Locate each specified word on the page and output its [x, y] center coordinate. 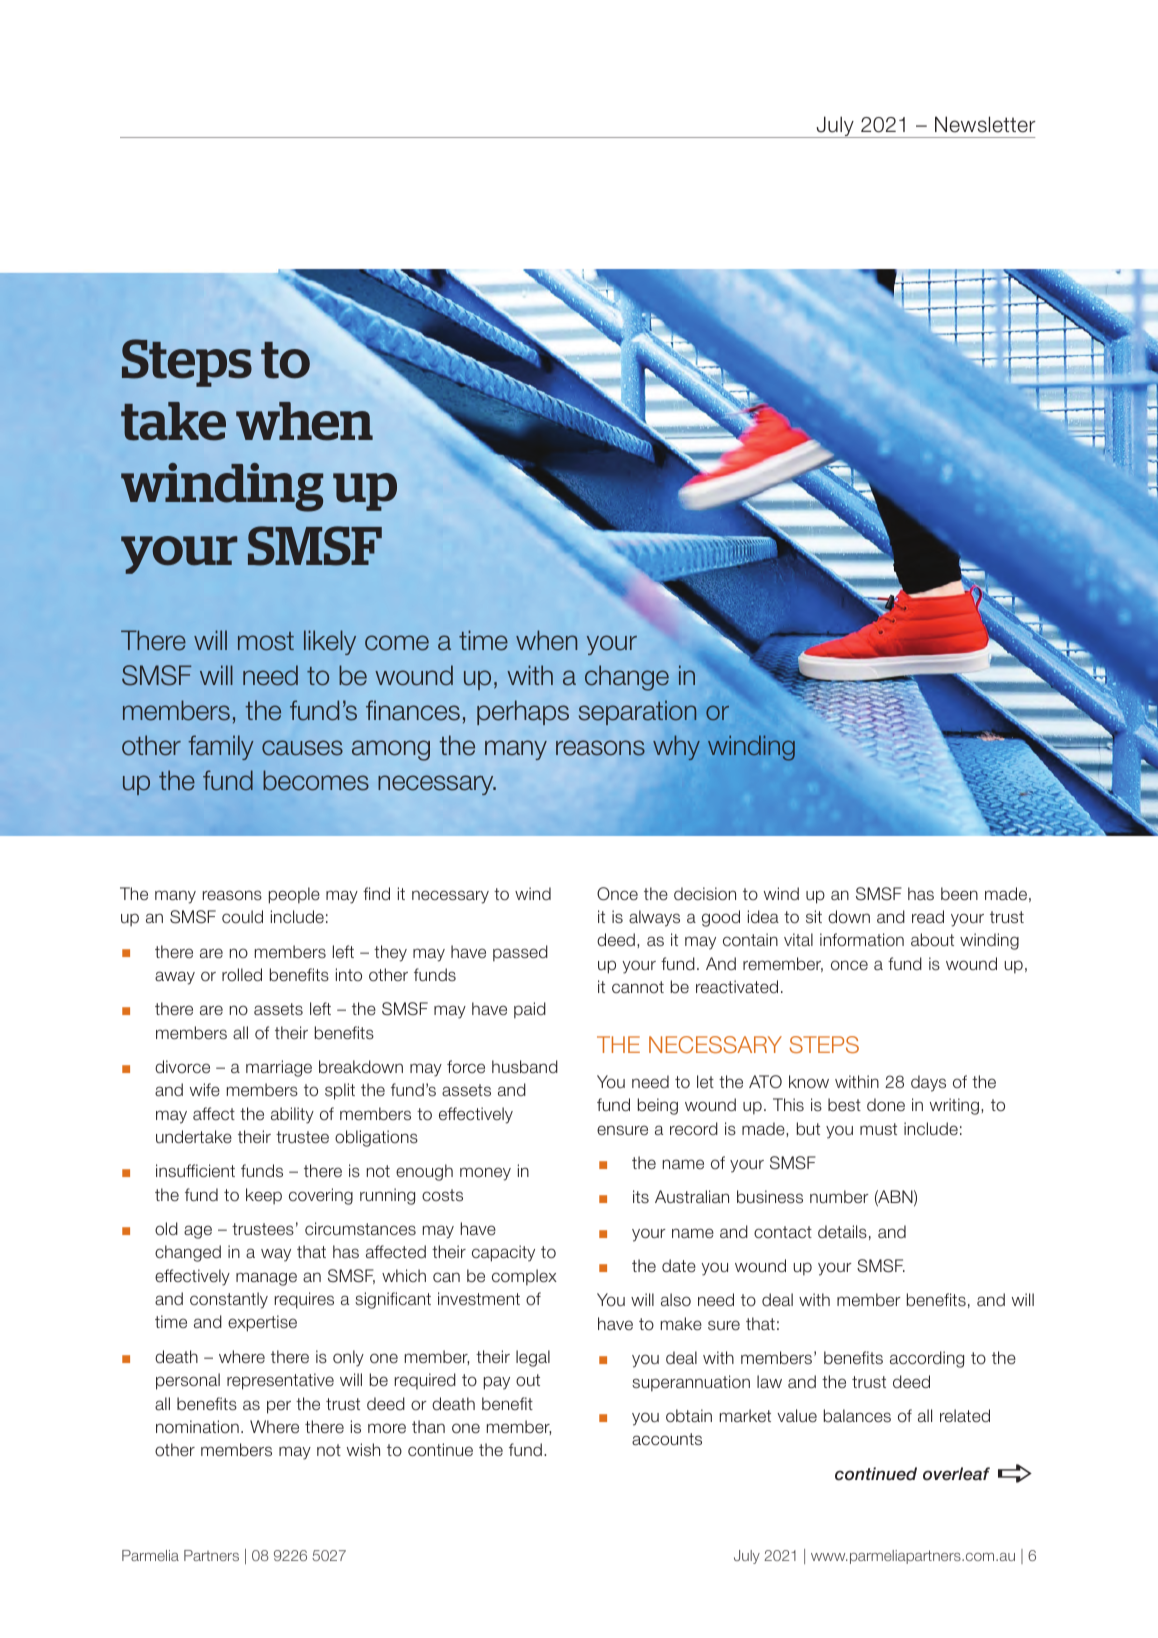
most [266, 641]
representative [280, 1381]
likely [330, 642]
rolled [242, 975]
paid [530, 1010]
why [676, 747]
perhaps [523, 712]
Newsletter [985, 124]
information [862, 940]
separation [638, 712]
